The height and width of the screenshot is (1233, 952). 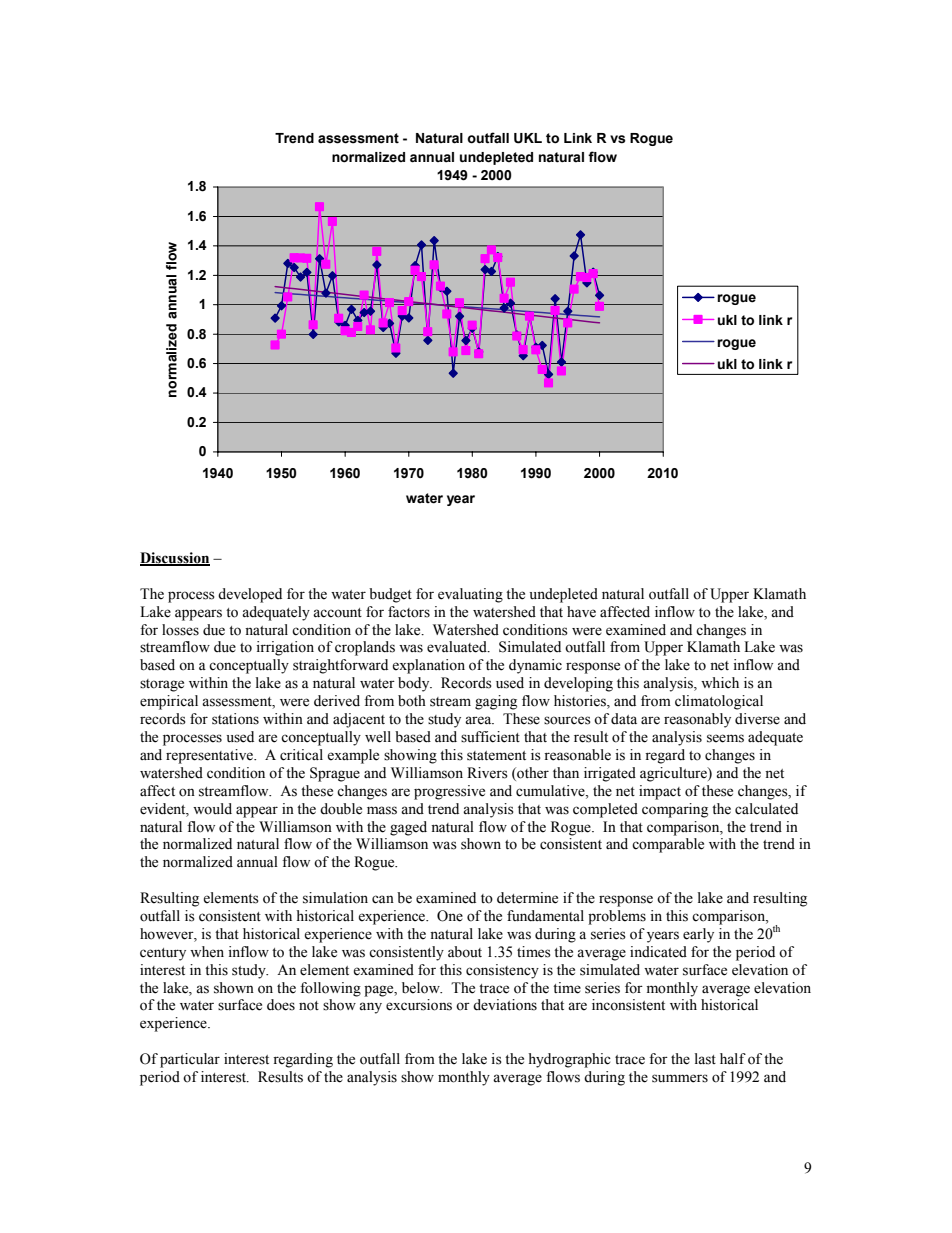 I want to click on would, so click(x=212, y=809).
